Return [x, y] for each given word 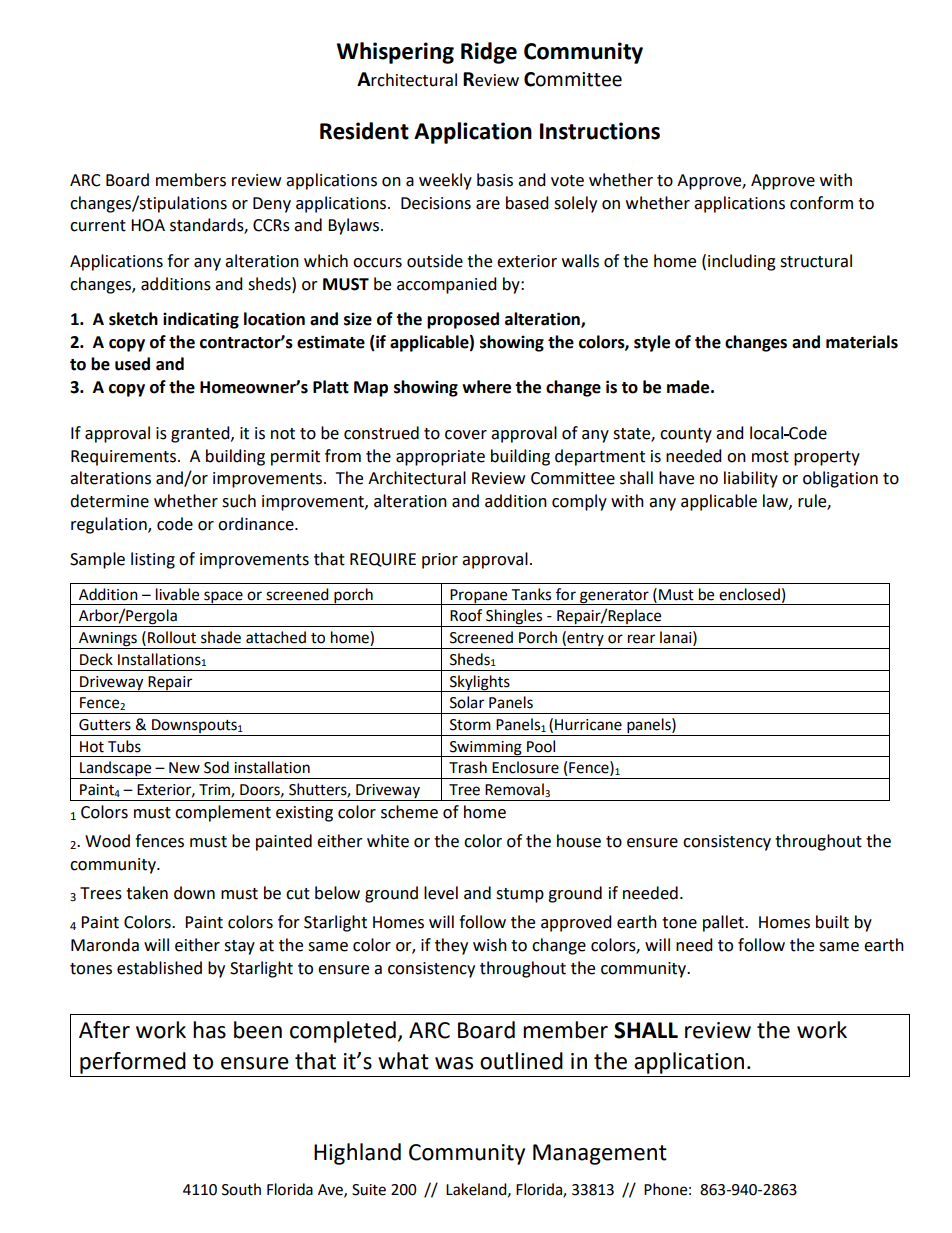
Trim [215, 791]
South [241, 1189]
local [767, 433]
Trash [468, 767]
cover [466, 435]
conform [821, 203]
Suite [369, 1190]
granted [201, 434]
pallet [724, 923]
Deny [272, 205]
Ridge [489, 53]
